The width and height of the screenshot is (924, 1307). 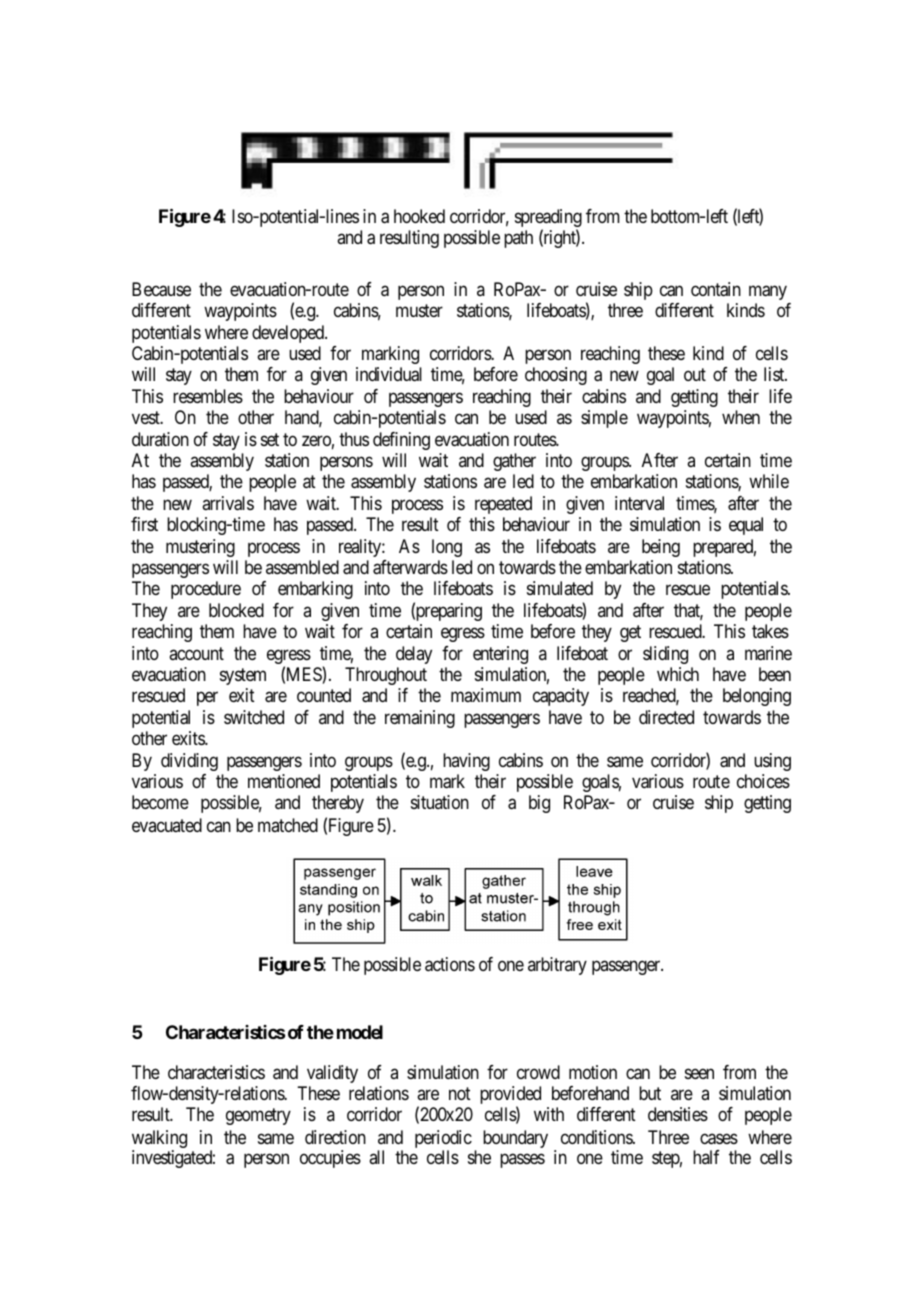 I want to click on periodic, so click(x=443, y=1140).
